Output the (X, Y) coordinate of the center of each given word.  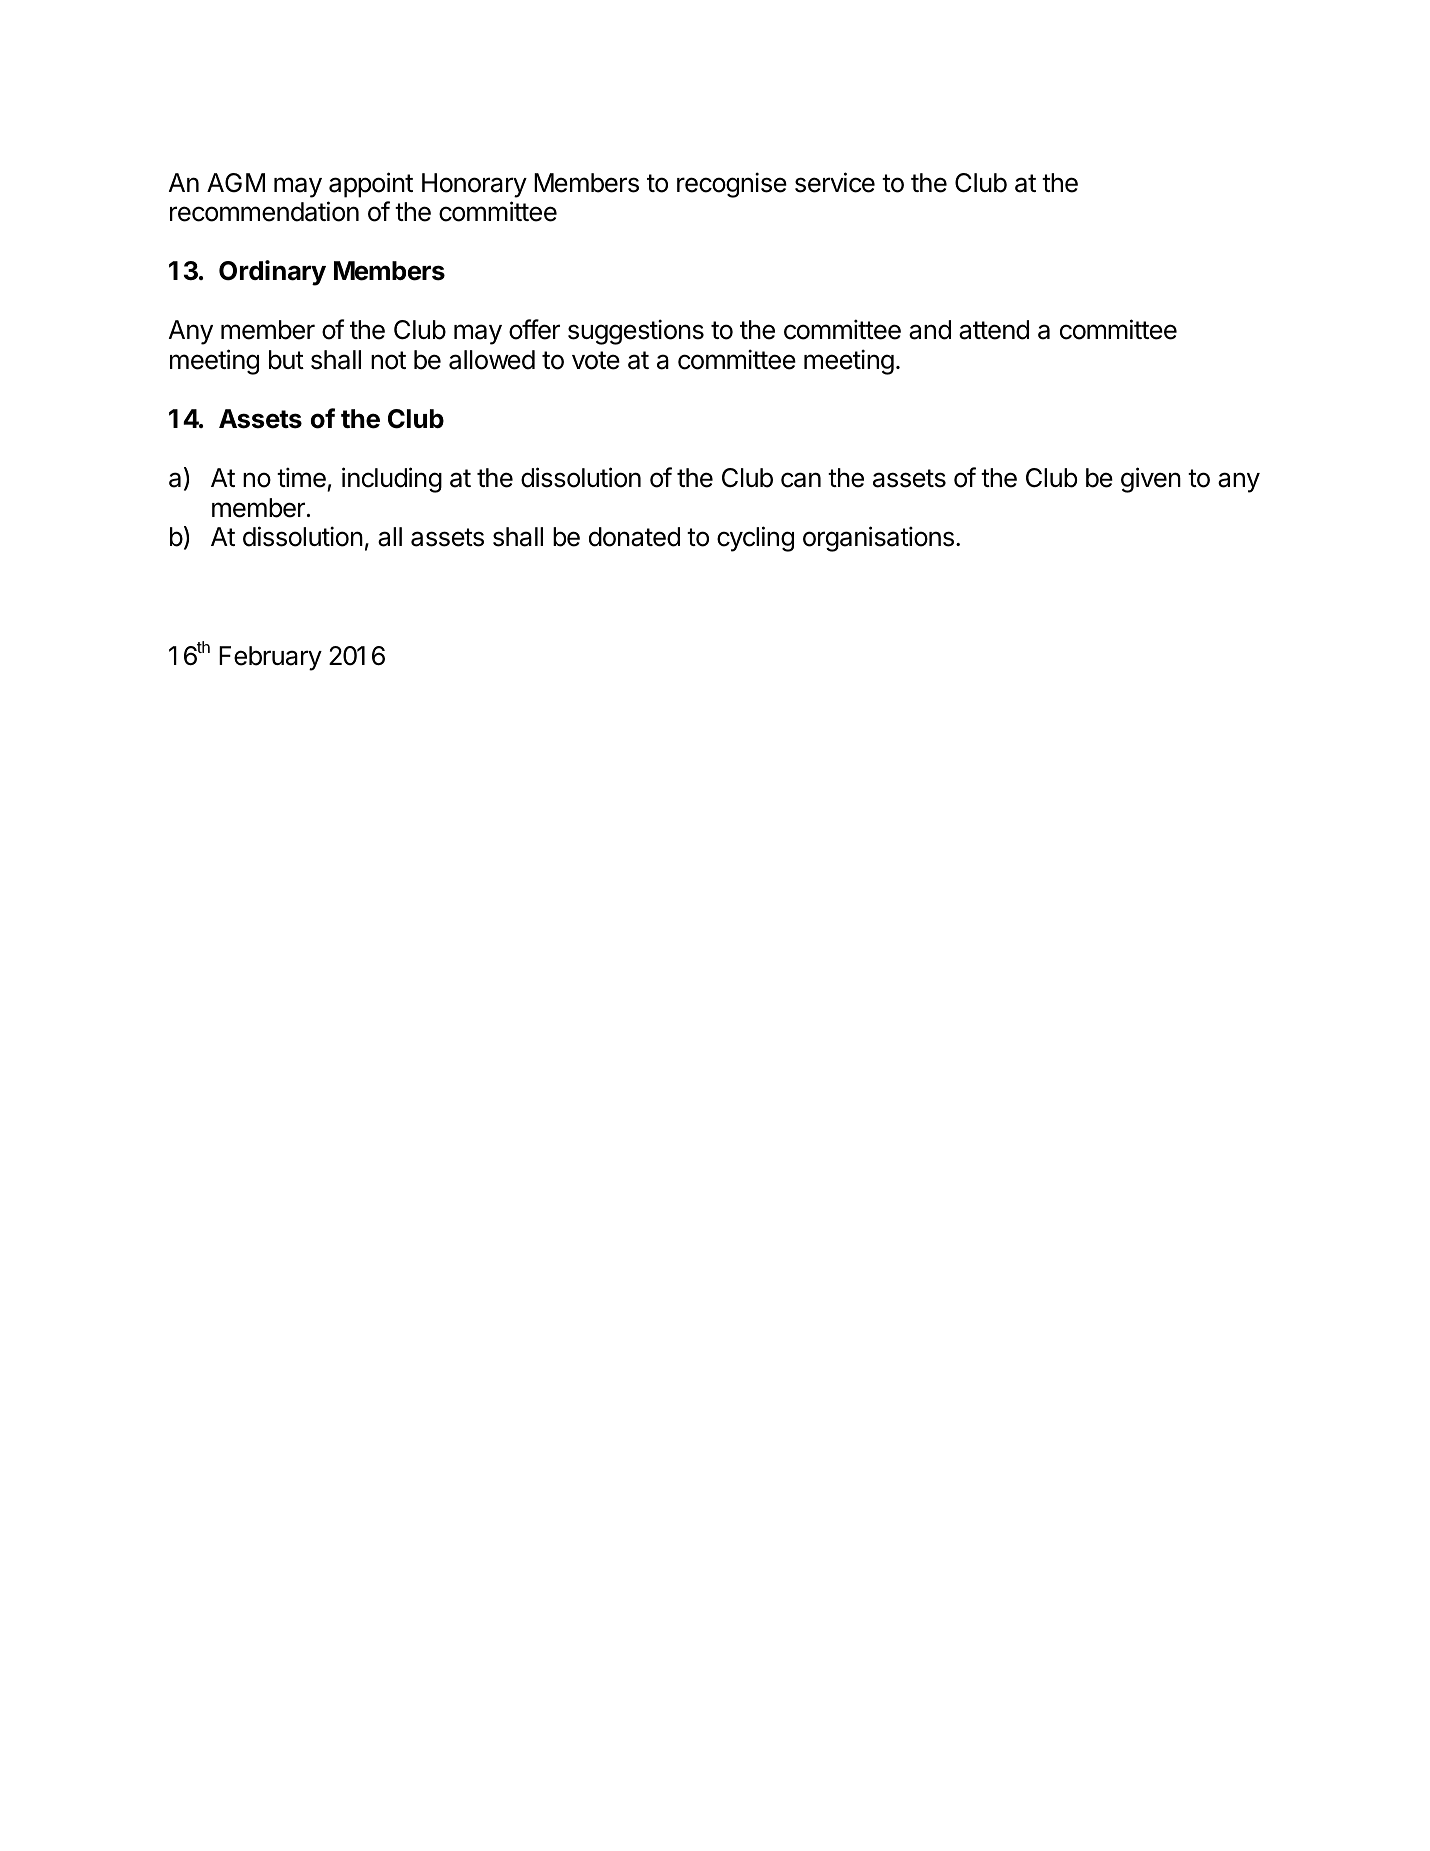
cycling (755, 539)
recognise (732, 185)
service (835, 182)
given (1151, 480)
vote (596, 360)
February (270, 658)
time (301, 477)
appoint (371, 185)
